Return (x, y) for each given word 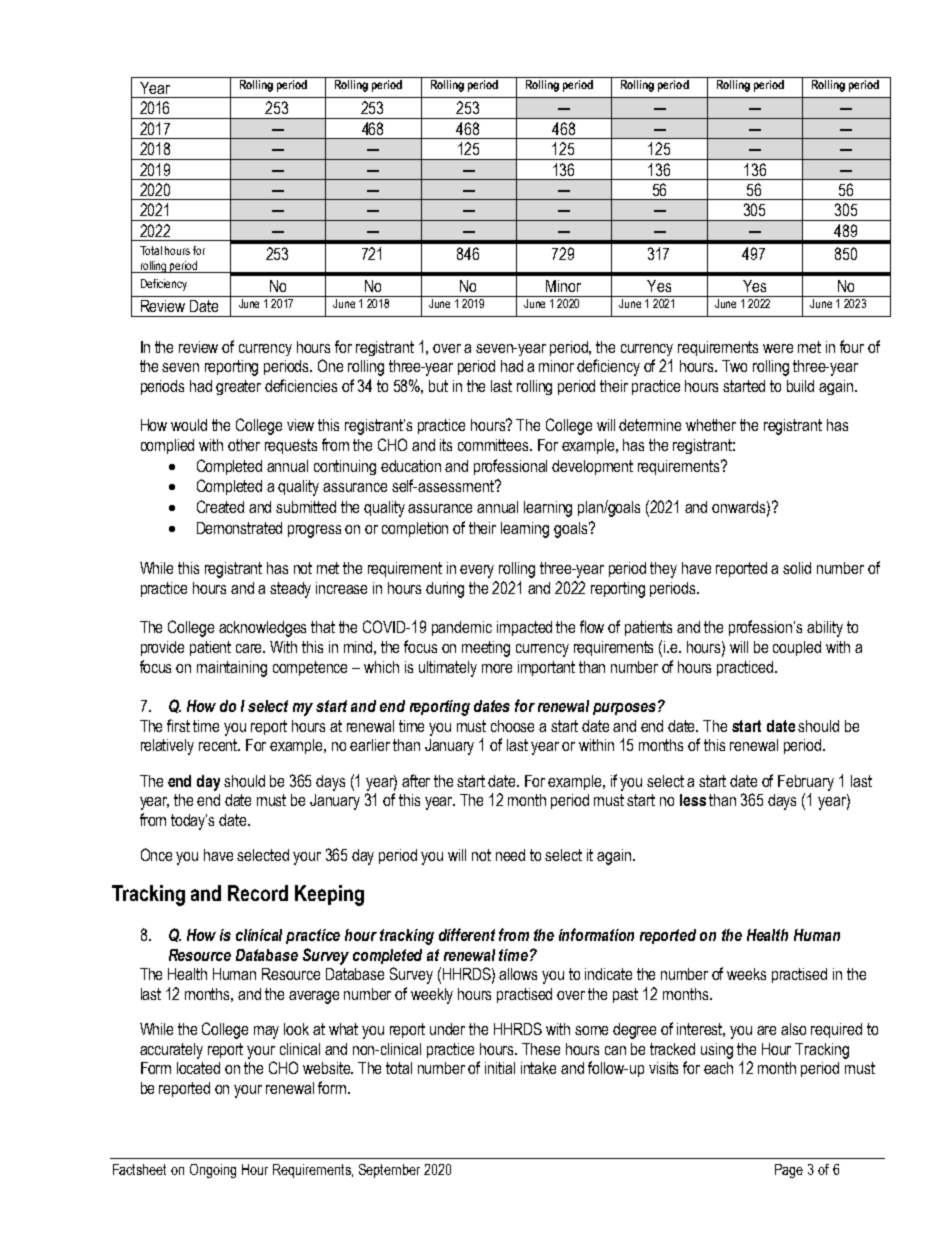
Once (156, 854)
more (497, 668)
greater (238, 387)
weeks (746, 974)
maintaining (232, 669)
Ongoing (213, 1171)
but (438, 386)
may (266, 1032)
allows (518, 974)
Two (734, 366)
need (510, 855)
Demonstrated (239, 528)
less (693, 800)
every (477, 571)
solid (797, 568)
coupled (797, 648)
